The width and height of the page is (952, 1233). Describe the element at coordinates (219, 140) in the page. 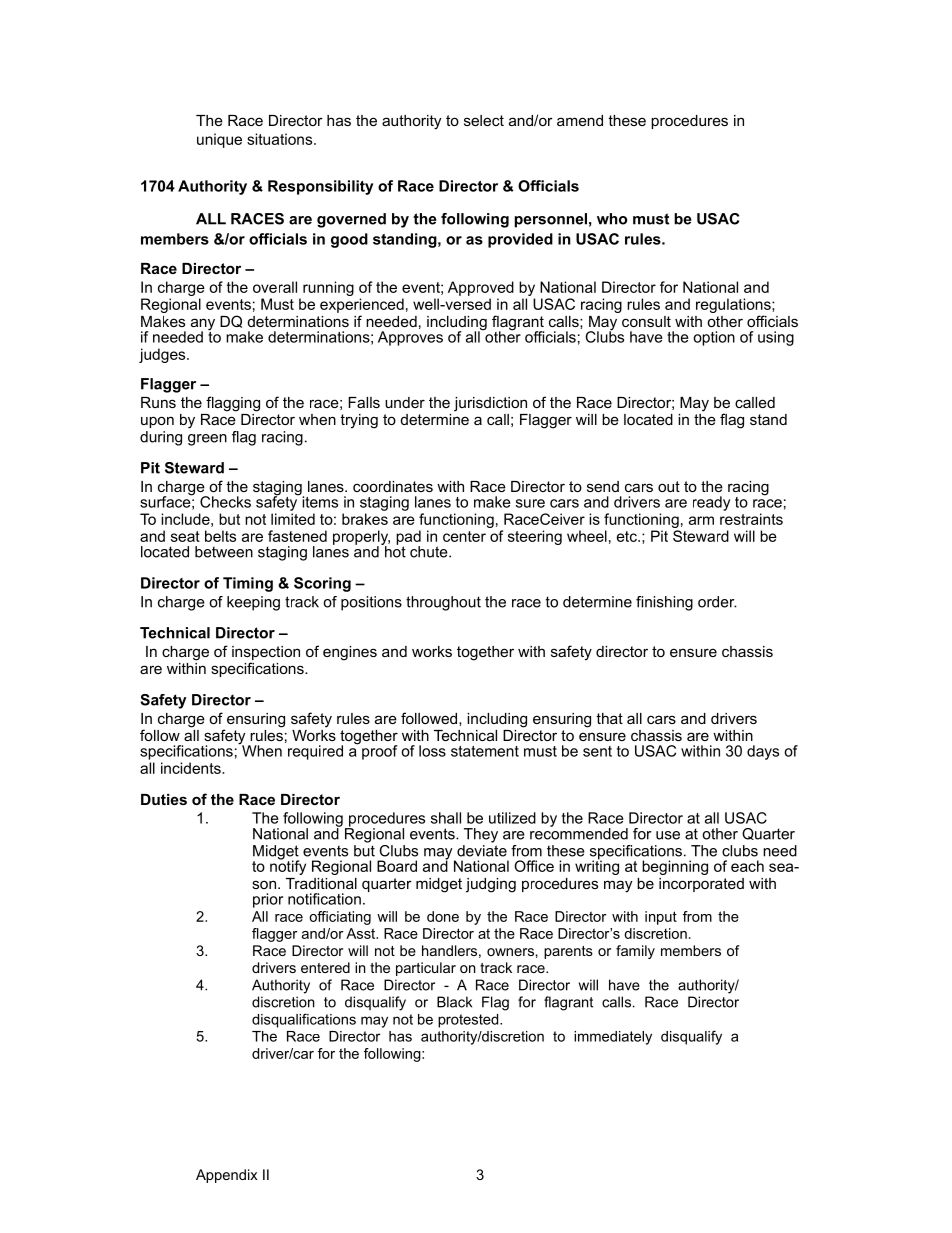

I see `unique` at that location.
